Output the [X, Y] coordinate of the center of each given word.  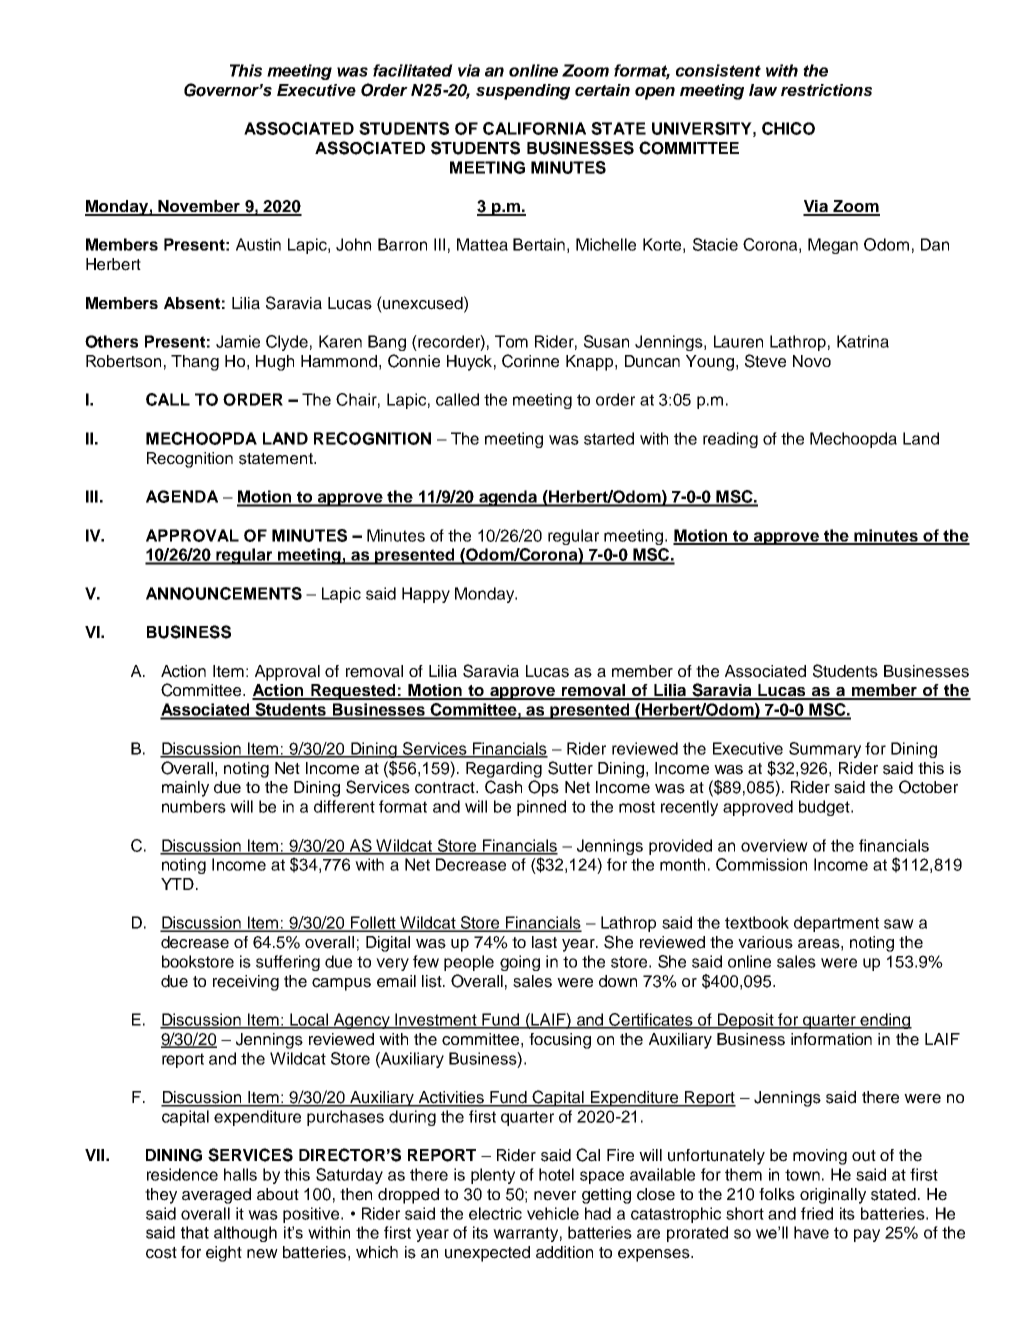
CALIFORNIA [534, 128]
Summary [825, 750]
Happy [426, 595]
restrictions [826, 90]
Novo [812, 361]
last [544, 942]
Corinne [530, 361]
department [836, 924]
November [199, 207]
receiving [246, 983]
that [195, 1232]
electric [495, 1213]
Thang [195, 363]
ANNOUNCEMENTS [224, 593]
